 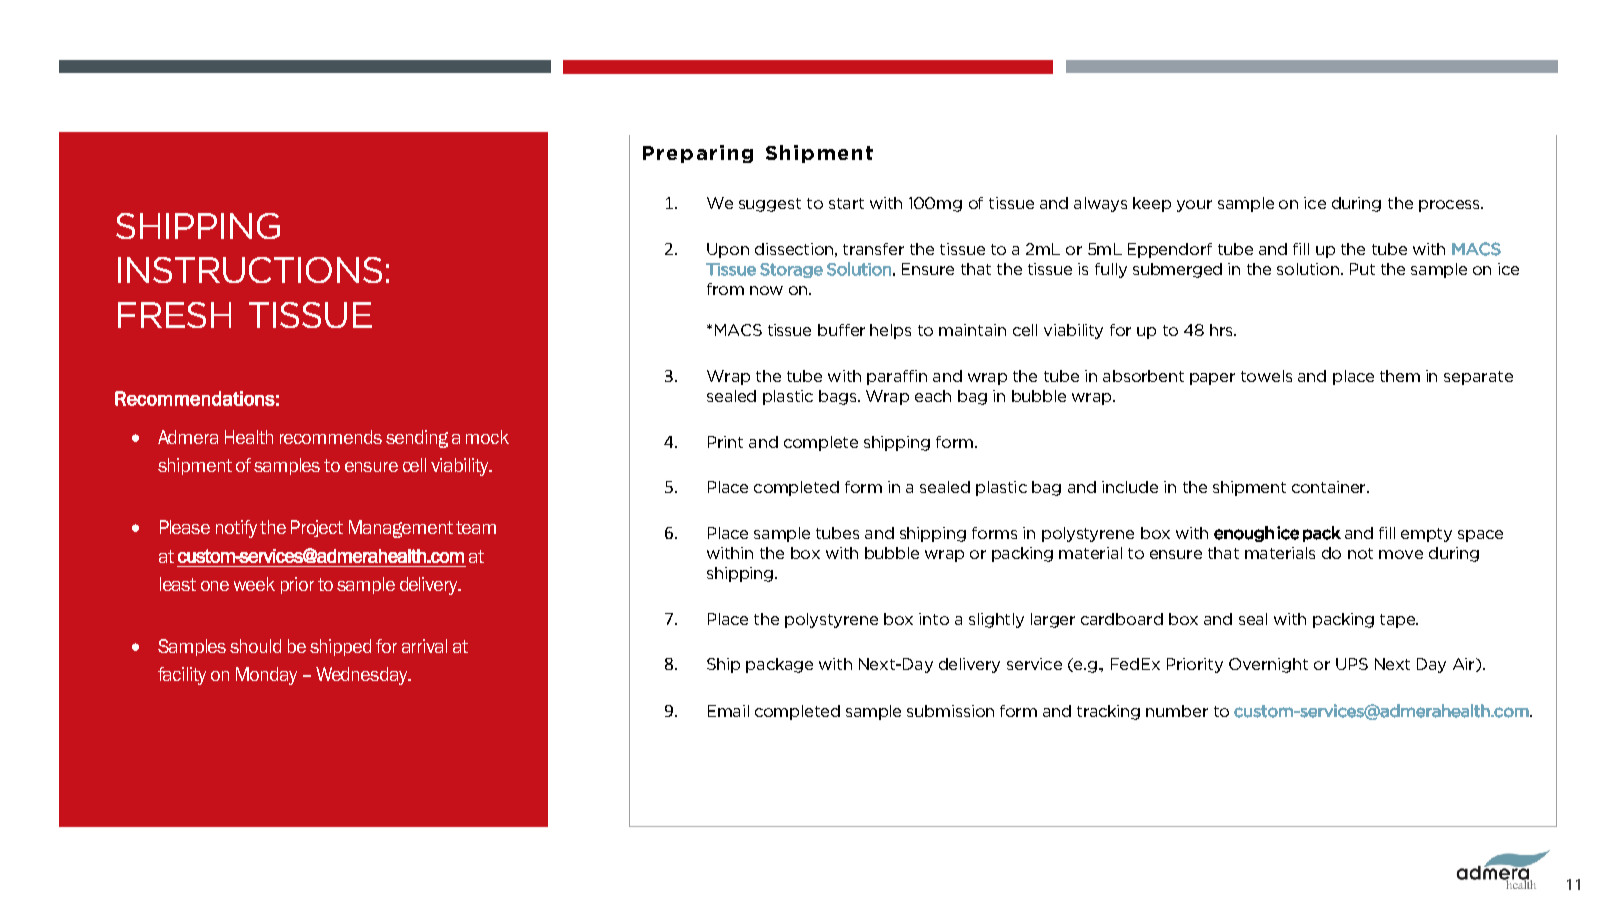 I want to click on Wednesday, so click(x=363, y=676).
